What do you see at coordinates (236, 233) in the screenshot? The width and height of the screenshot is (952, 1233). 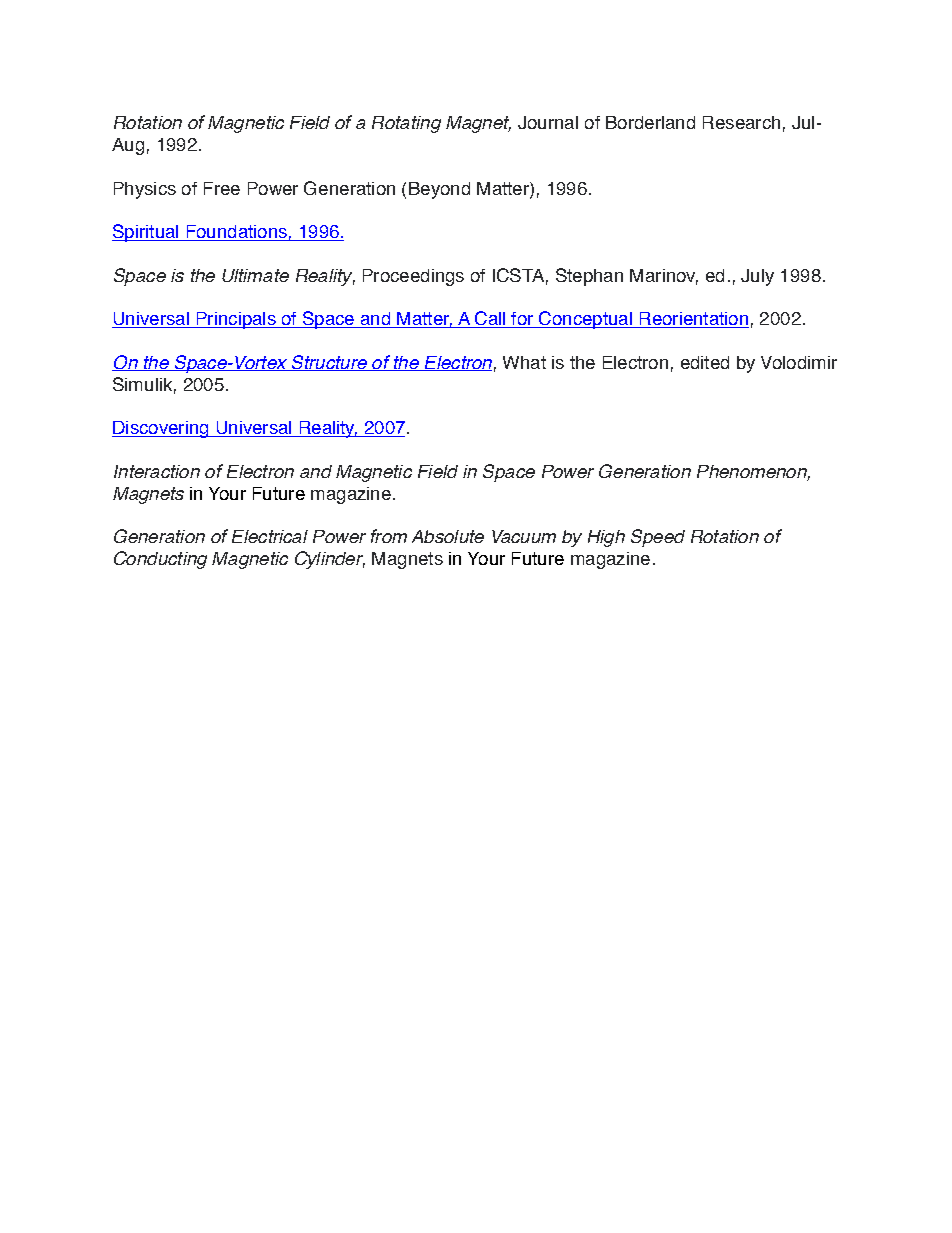 I see `Foundations` at bounding box center [236, 233].
